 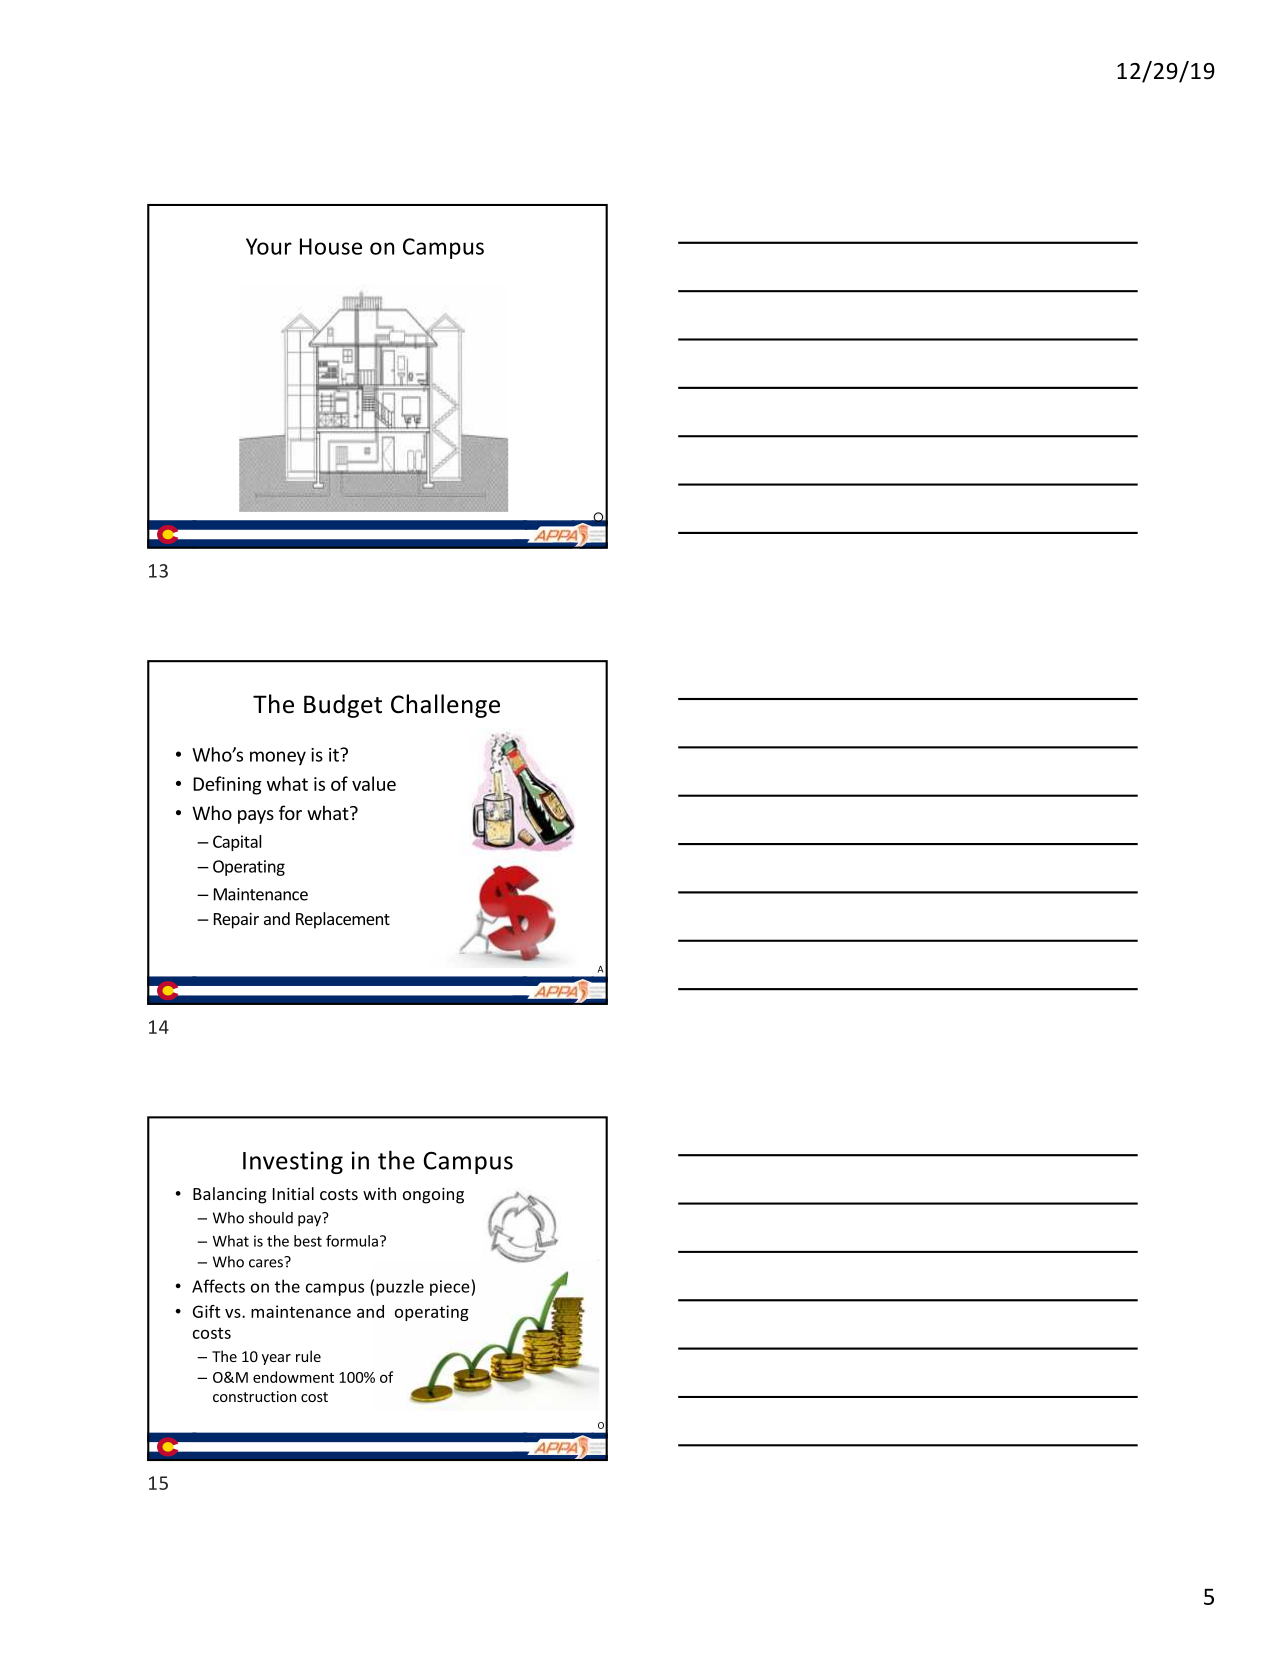 I want to click on rule, so click(x=308, y=1356).
